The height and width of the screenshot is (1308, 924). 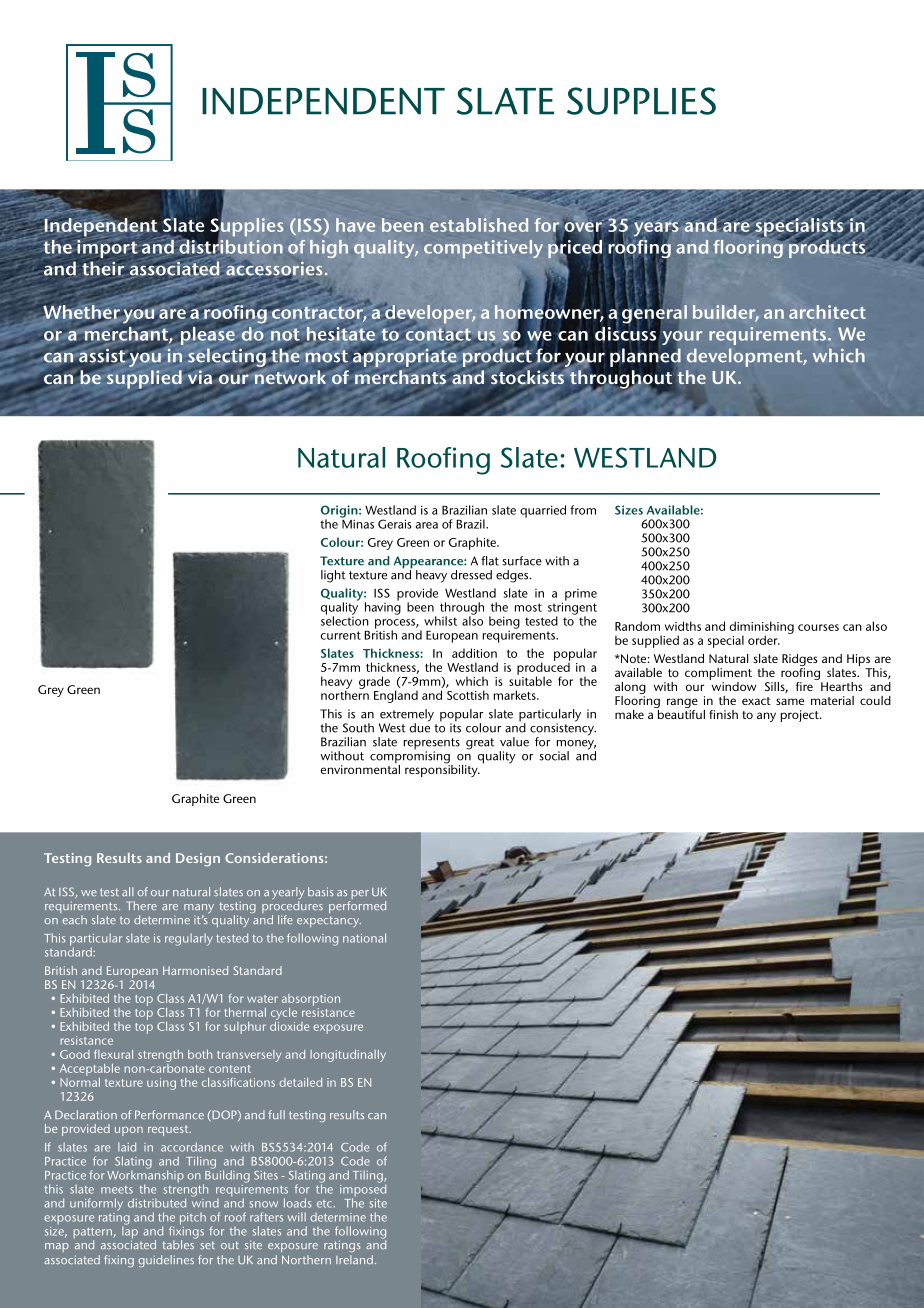 What do you see at coordinates (130, 1232) in the screenshot?
I see `lap` at bounding box center [130, 1232].
